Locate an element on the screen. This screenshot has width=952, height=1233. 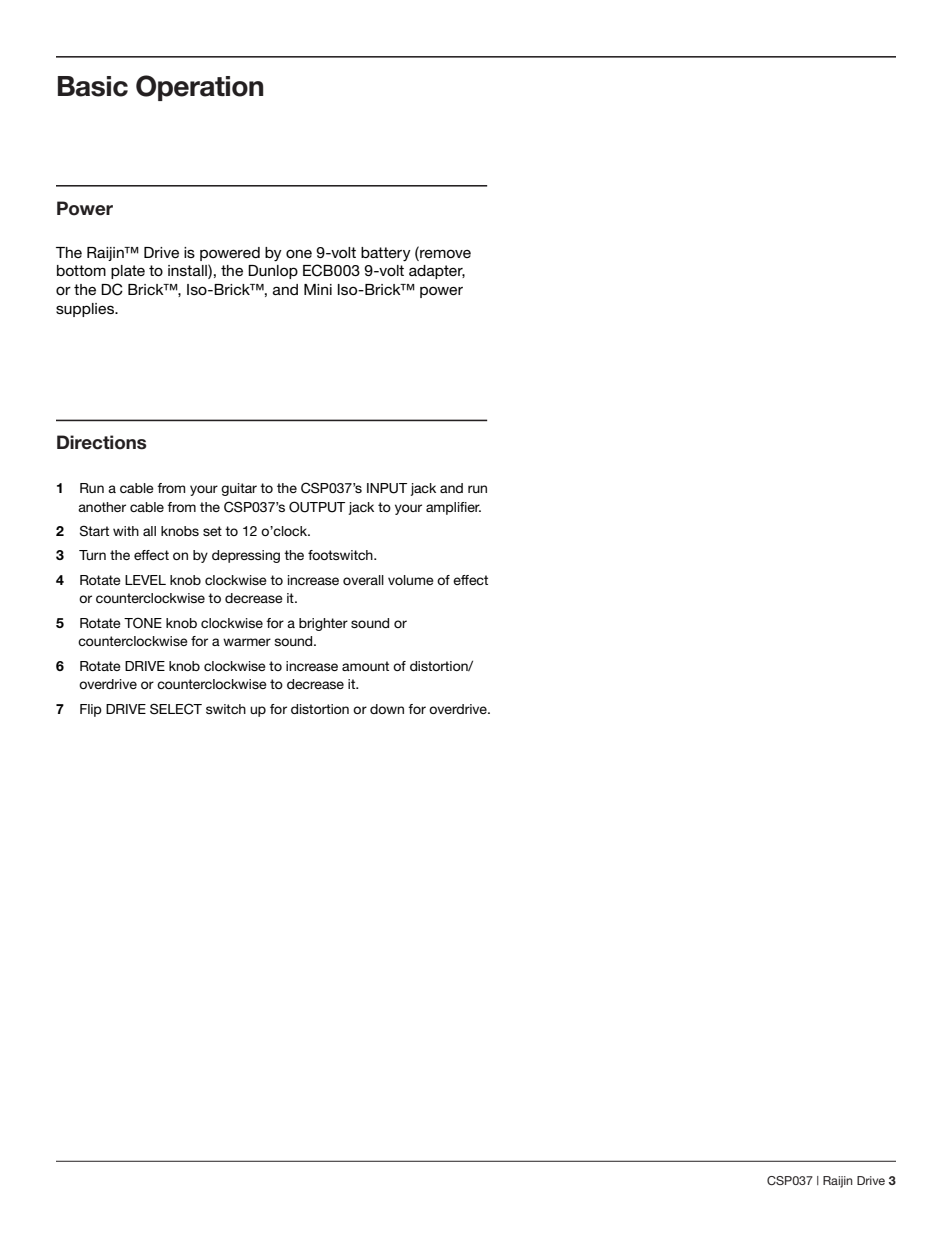
Dunlop is located at coordinates (273, 272).
